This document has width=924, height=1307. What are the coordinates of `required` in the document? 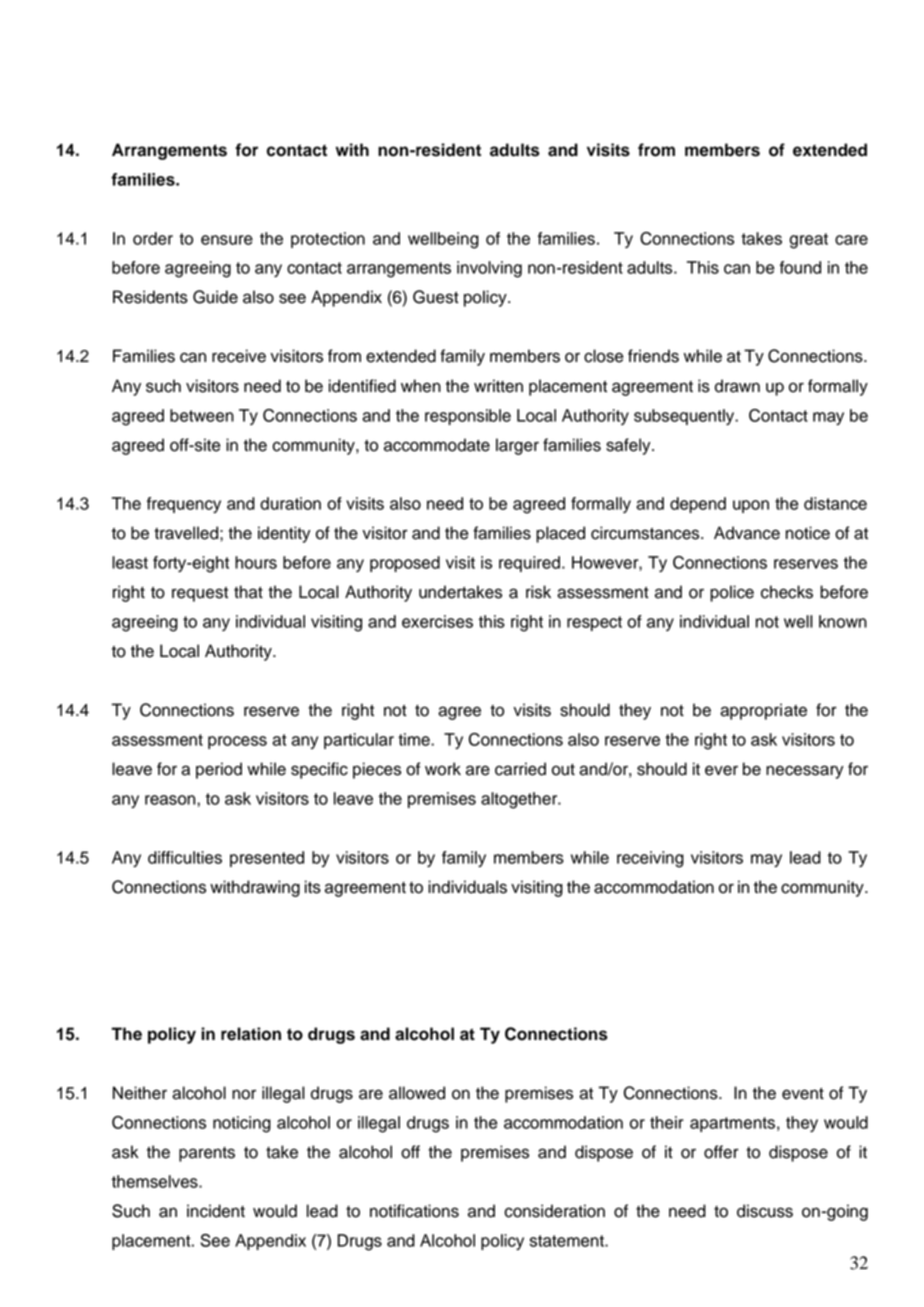 It's located at (529, 564).
